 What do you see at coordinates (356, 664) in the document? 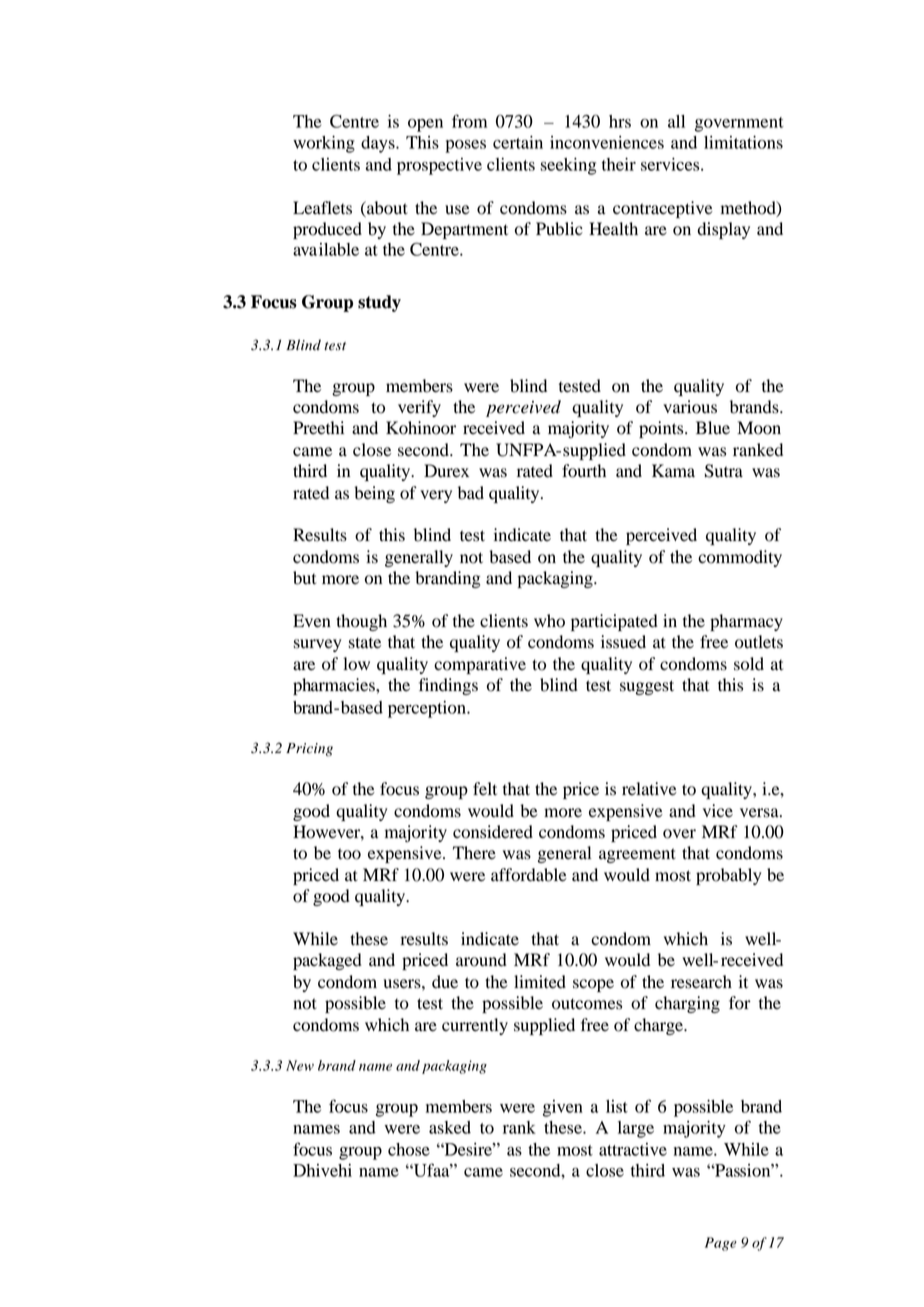
I see `low` at bounding box center [356, 664].
